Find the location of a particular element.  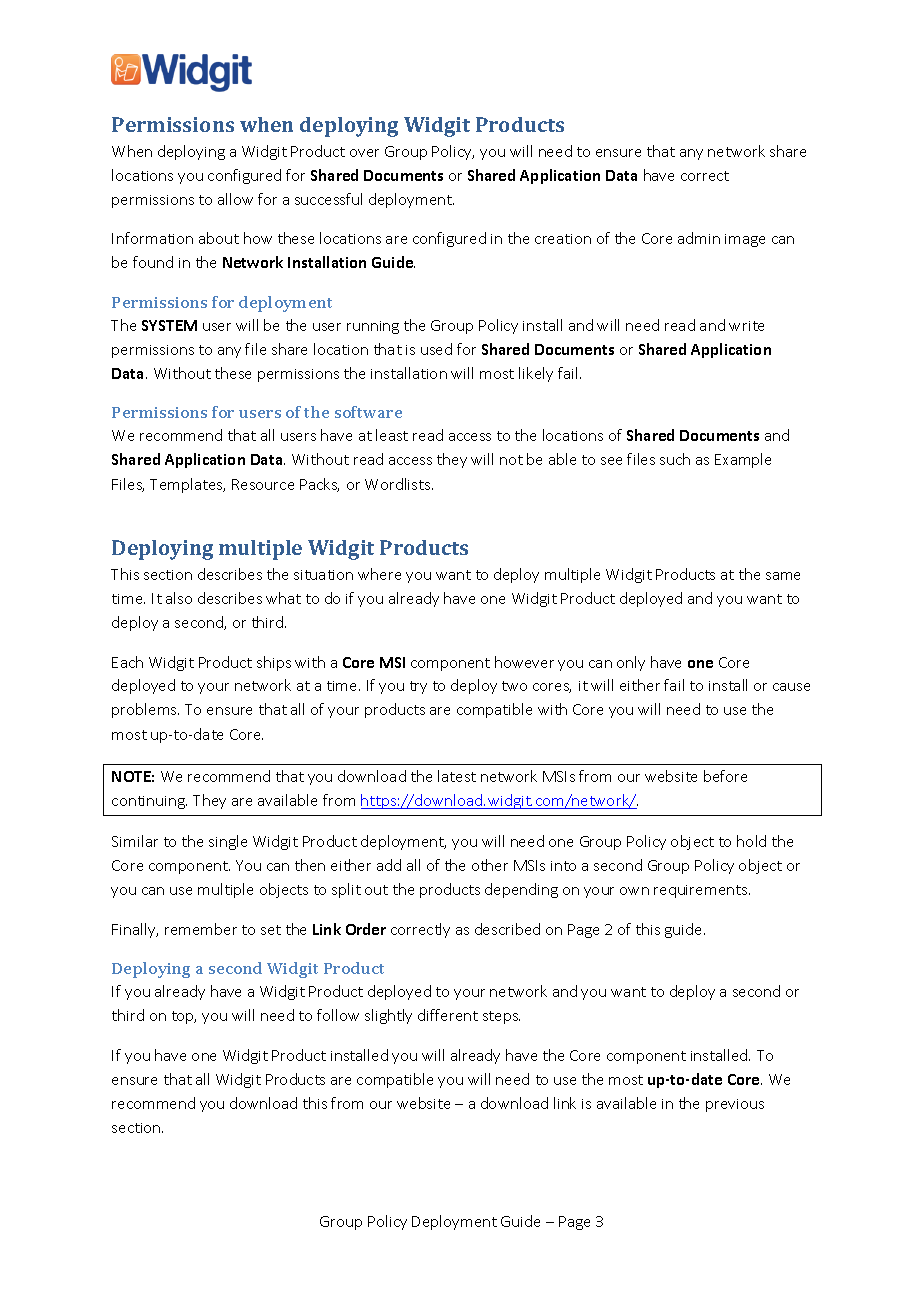

over is located at coordinates (364, 153).
